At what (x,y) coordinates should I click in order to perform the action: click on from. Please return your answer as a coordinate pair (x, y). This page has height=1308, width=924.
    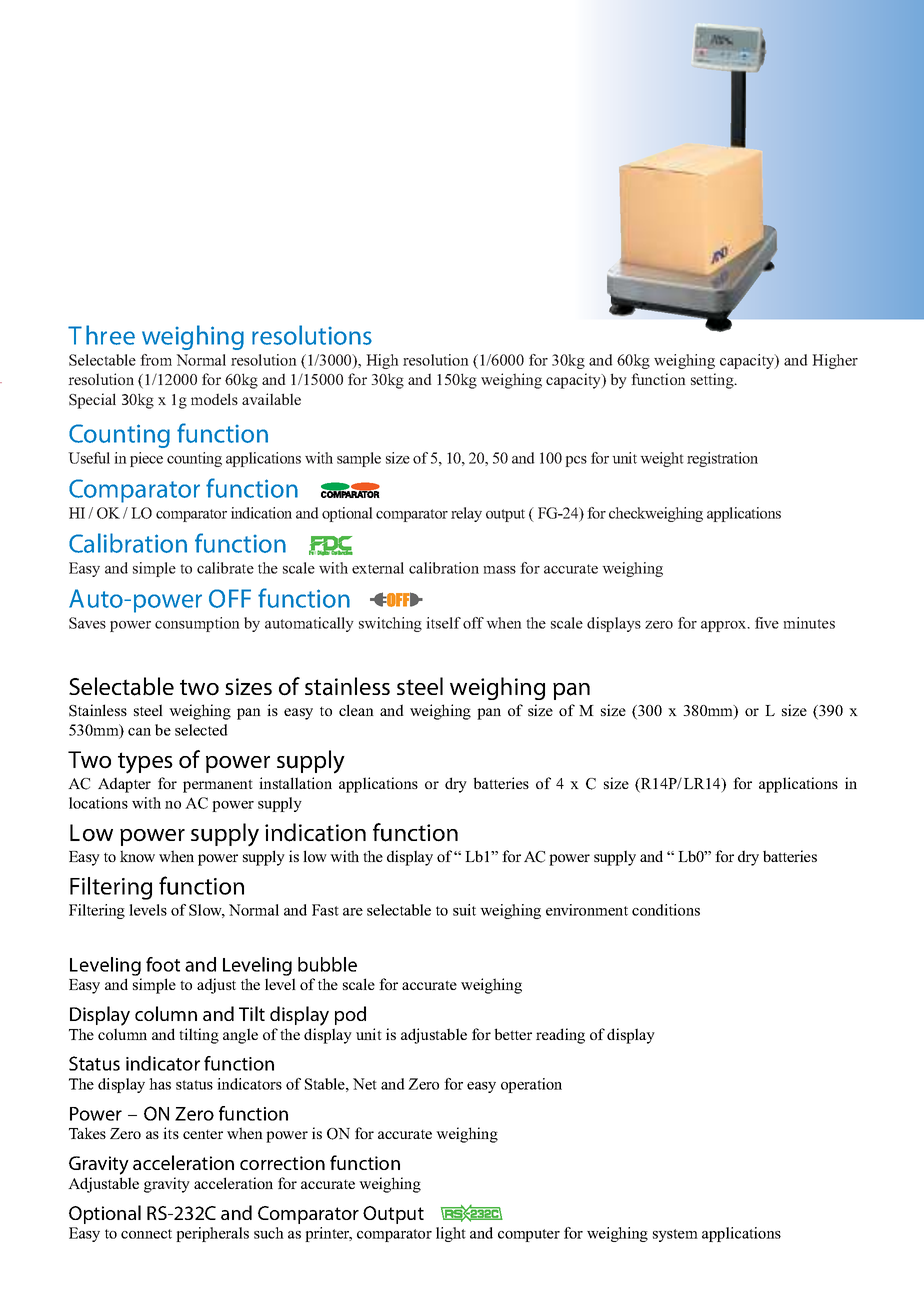
    Looking at the image, I should click on (156, 360).
